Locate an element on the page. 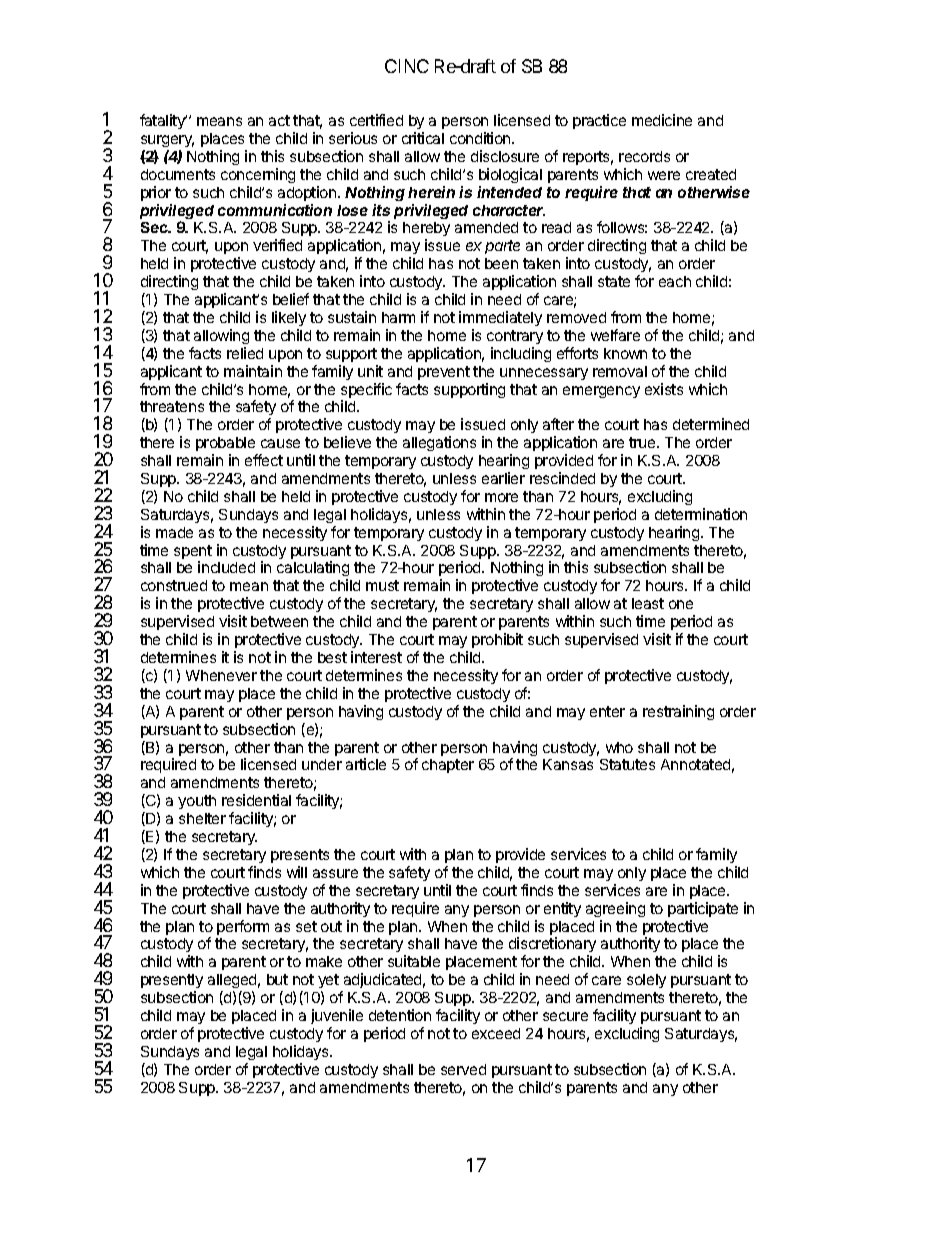 This image has width=952, height=1233. shelter is located at coordinates (202, 818).
